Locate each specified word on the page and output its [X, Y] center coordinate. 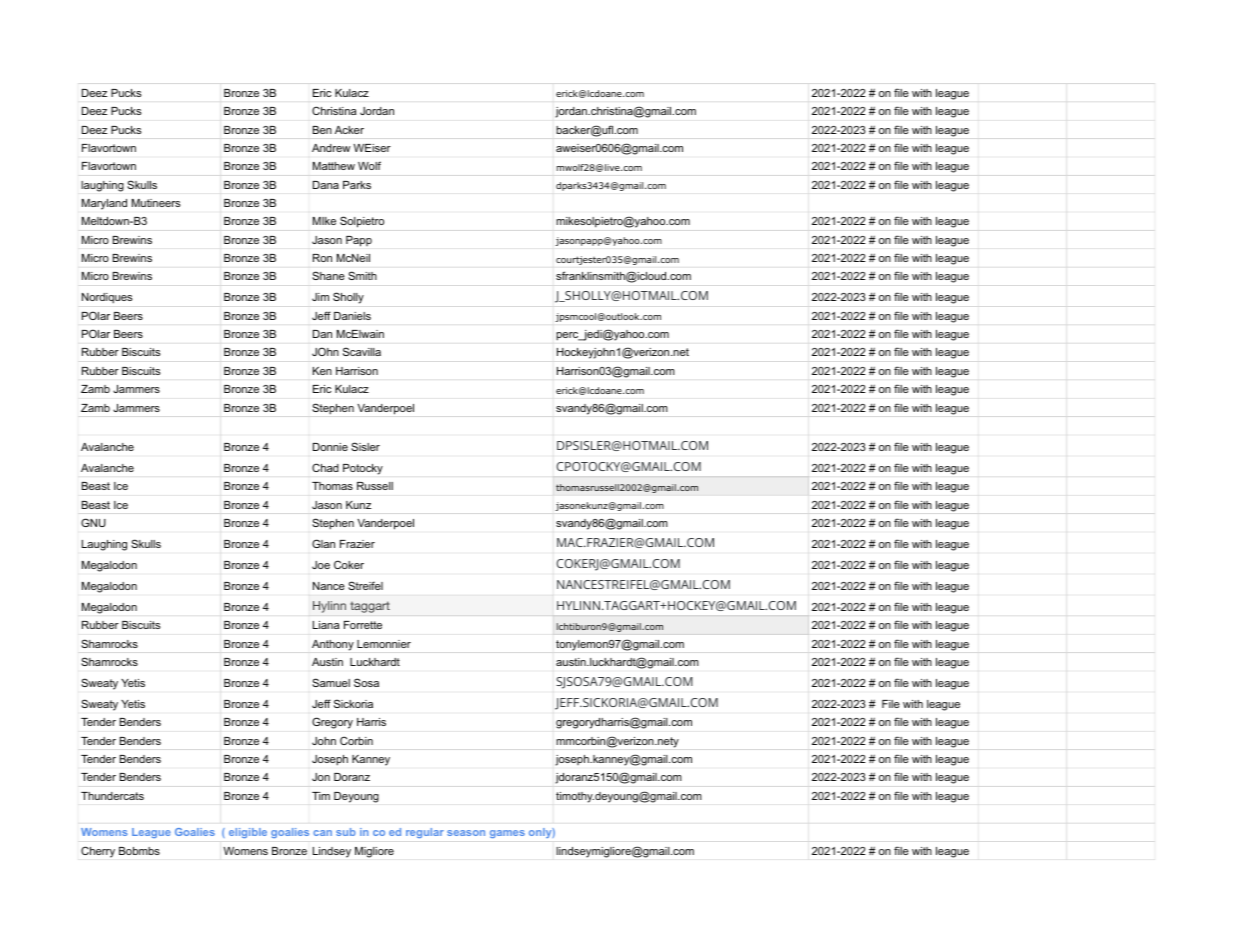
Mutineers [156, 203]
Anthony [333, 645]
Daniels [352, 316]
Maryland [104, 204]
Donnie [330, 447]
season [466, 833]
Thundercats [112, 796]
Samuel [331, 682]
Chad [325, 467]
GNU [93, 522]
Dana [326, 185]
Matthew [334, 166]
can [322, 833]
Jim [320, 297]
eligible [248, 833]
